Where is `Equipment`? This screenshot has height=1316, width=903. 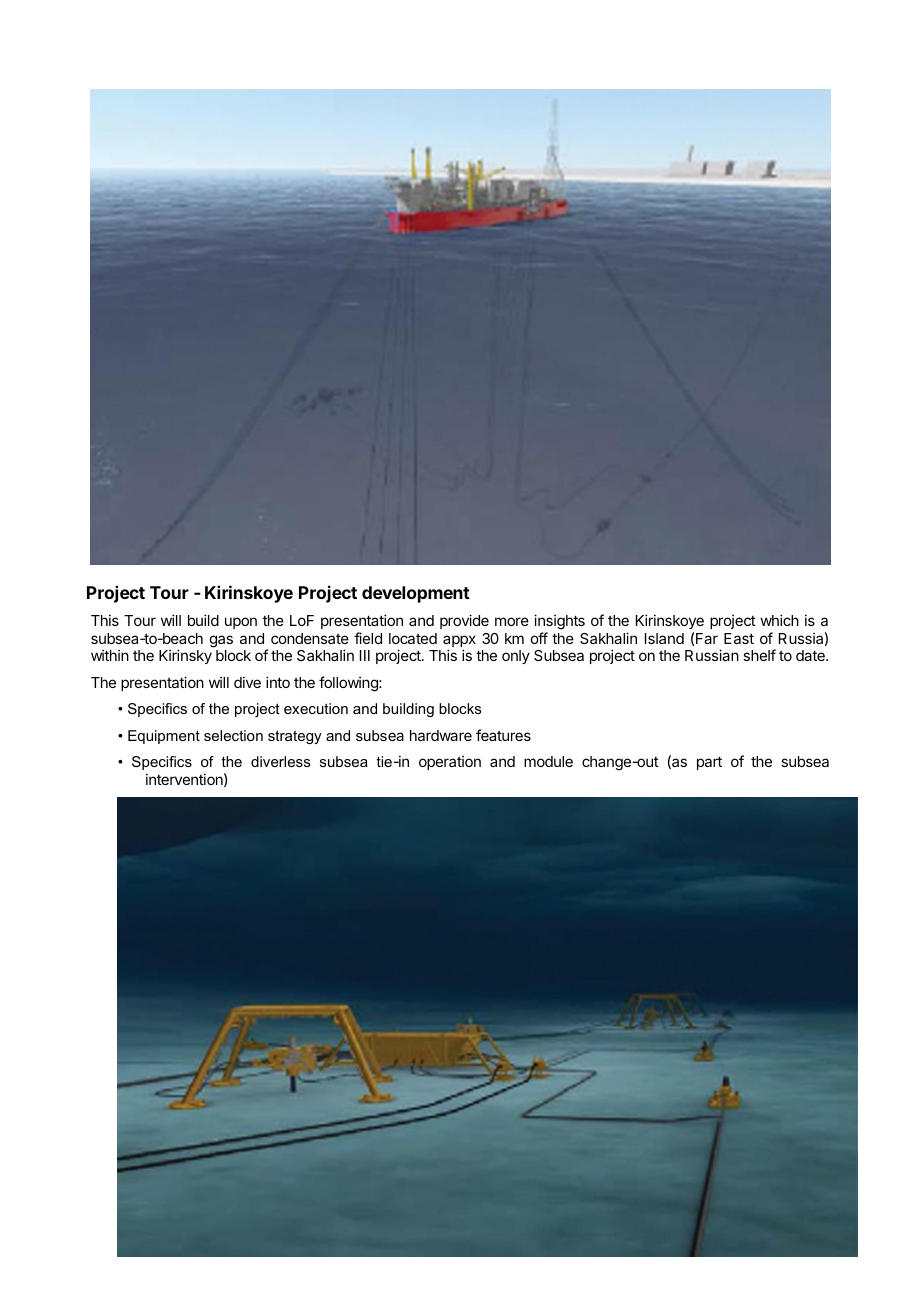 Equipment is located at coordinates (164, 737).
